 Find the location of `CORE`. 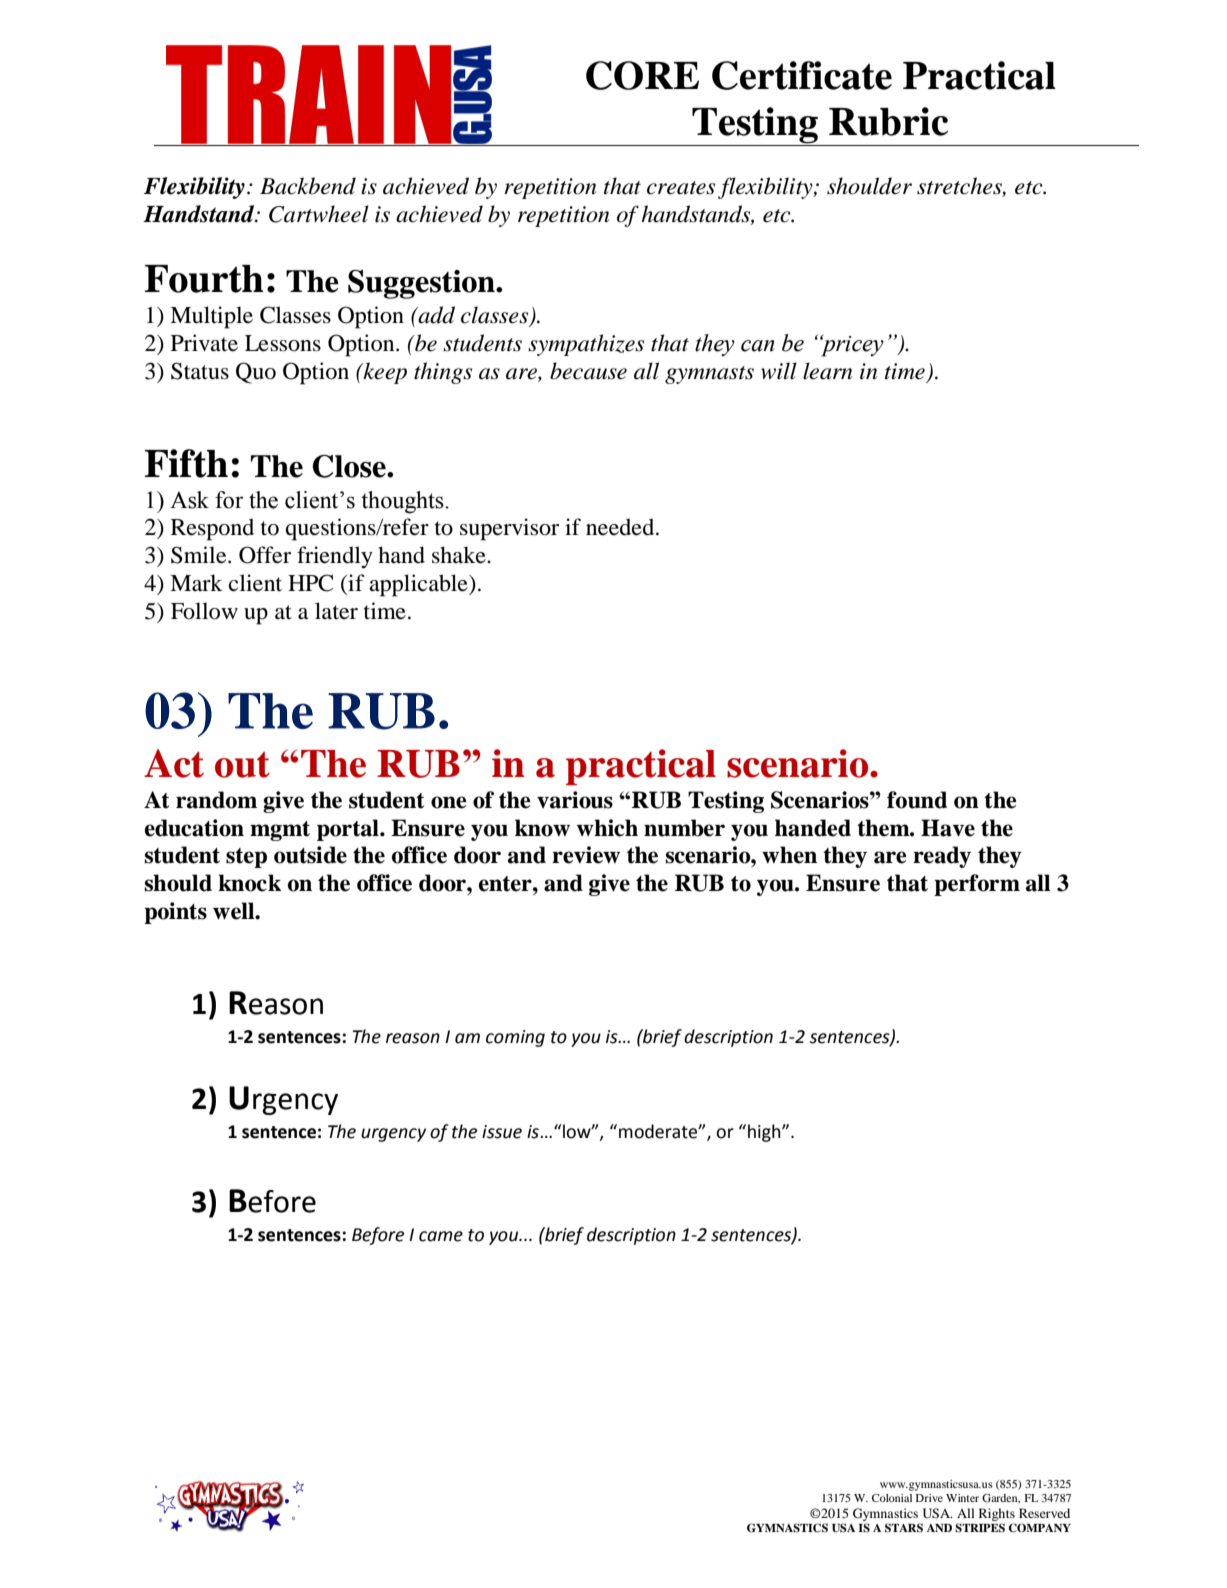

CORE is located at coordinates (642, 75).
